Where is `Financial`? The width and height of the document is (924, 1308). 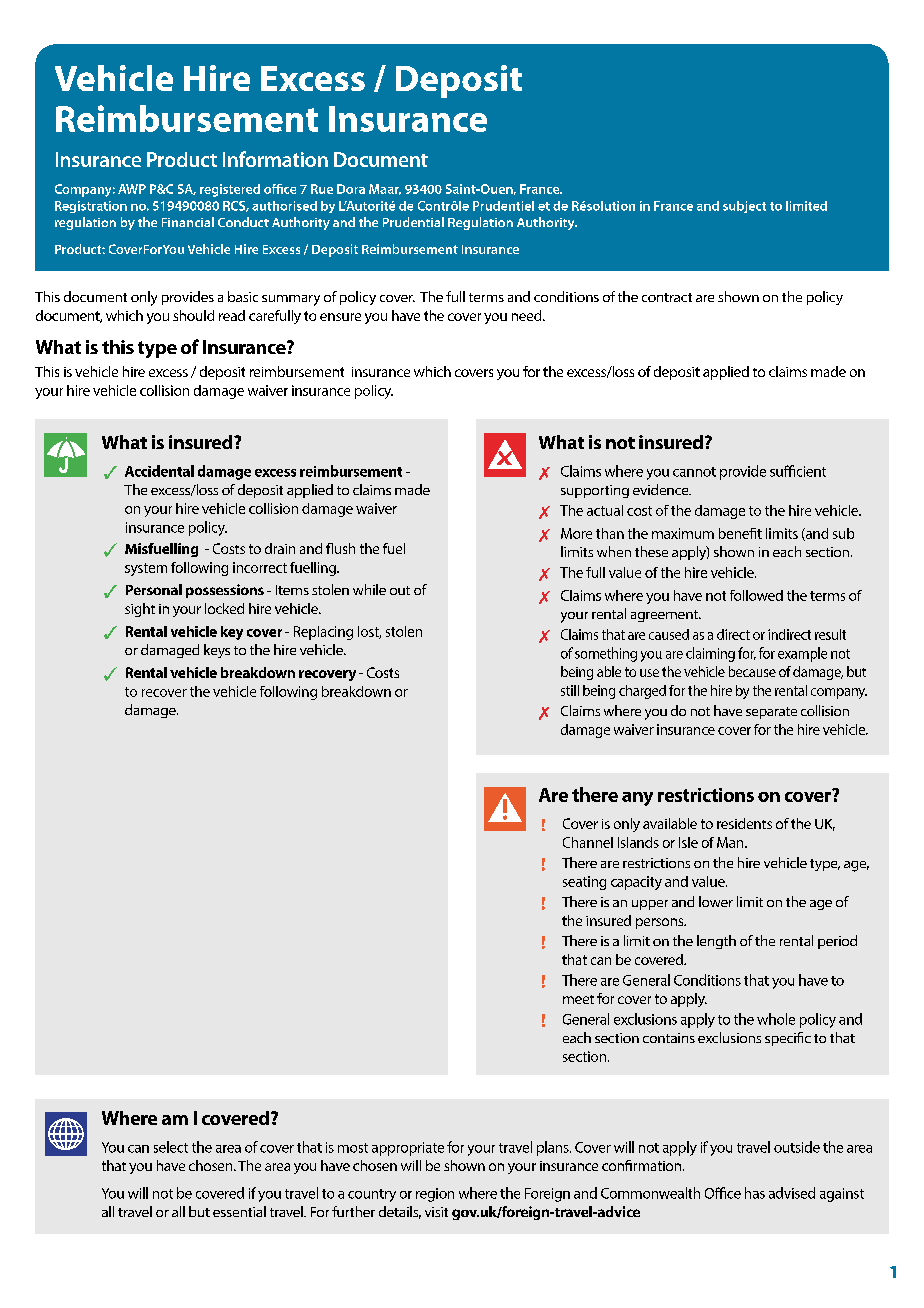 Financial is located at coordinates (188, 222).
